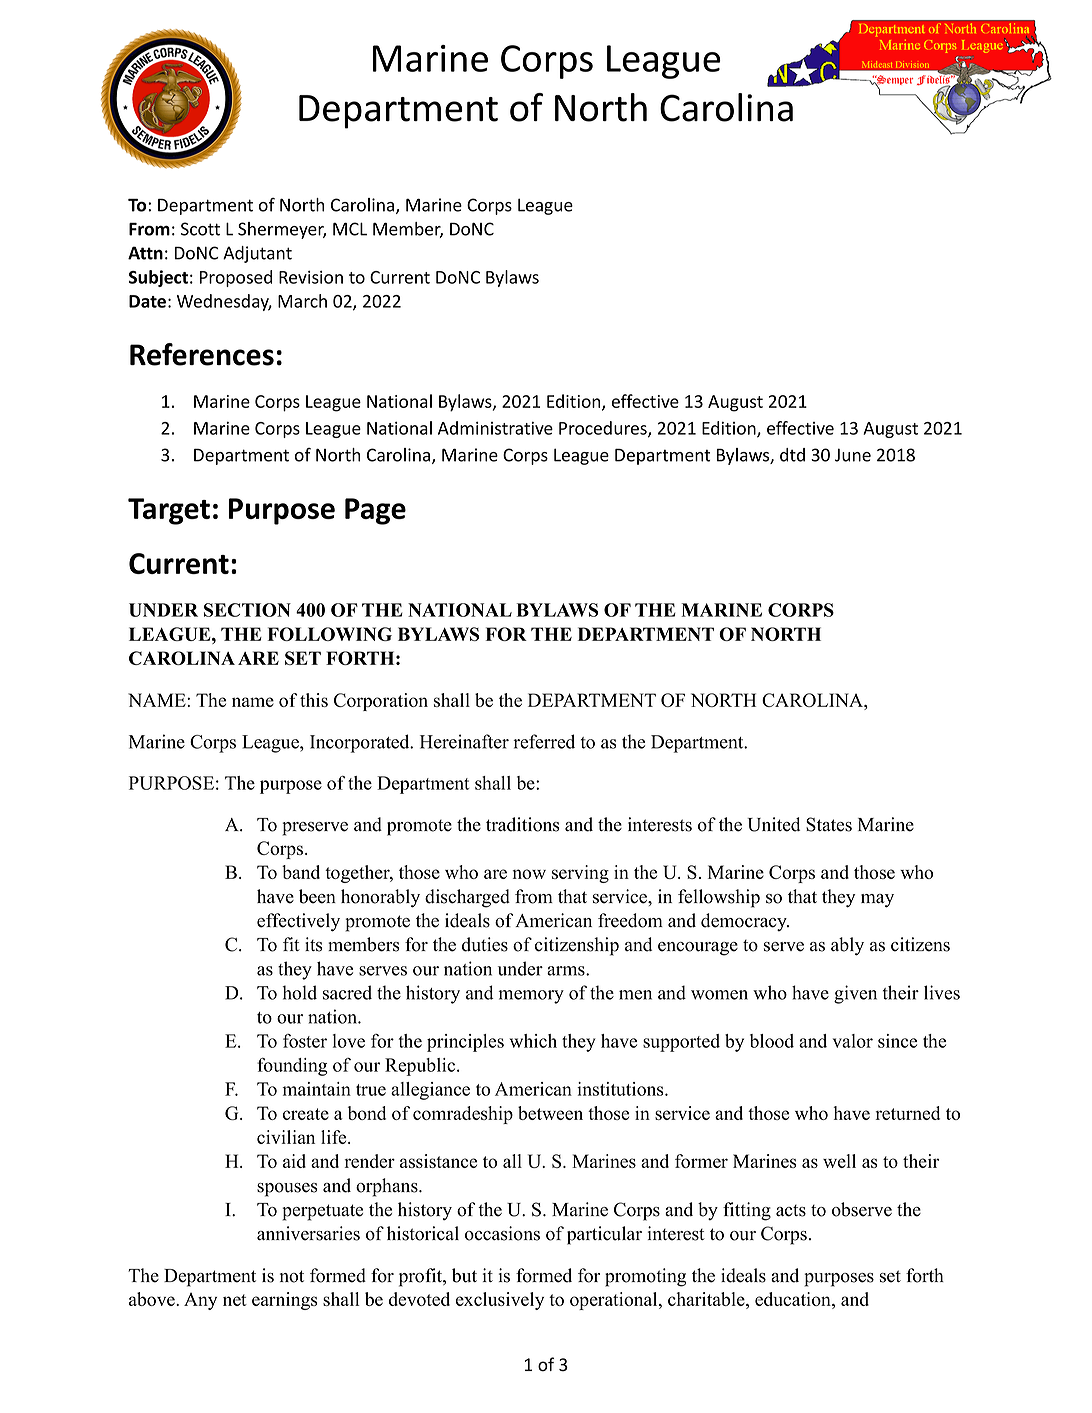 This image has width=1092, height=1413. Describe the element at coordinates (853, 455) in the image. I see `June` at that location.
